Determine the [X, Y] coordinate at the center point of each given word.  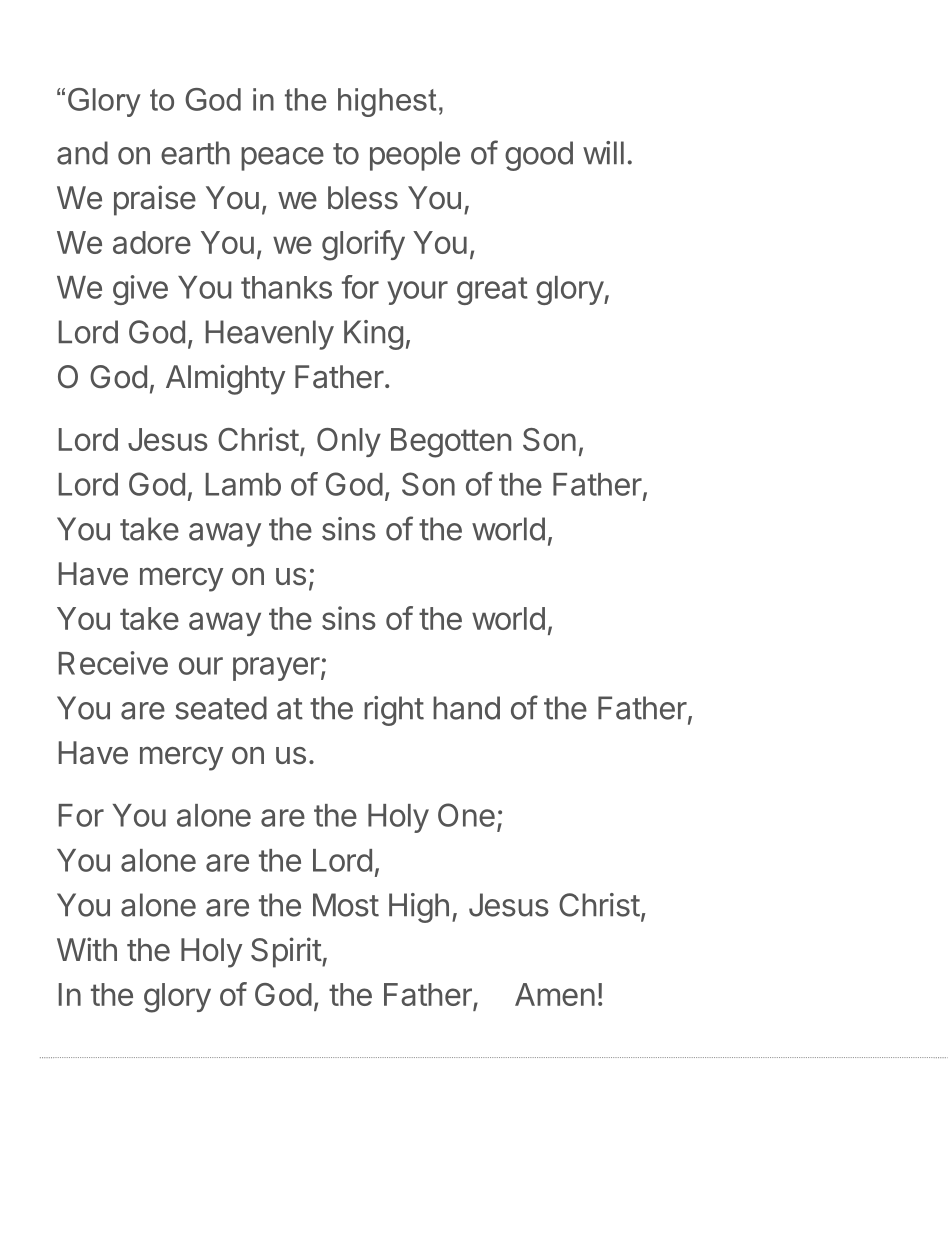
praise [155, 200]
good [539, 156]
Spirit [286, 952]
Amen [555, 994]
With [87, 949]
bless [363, 198]
